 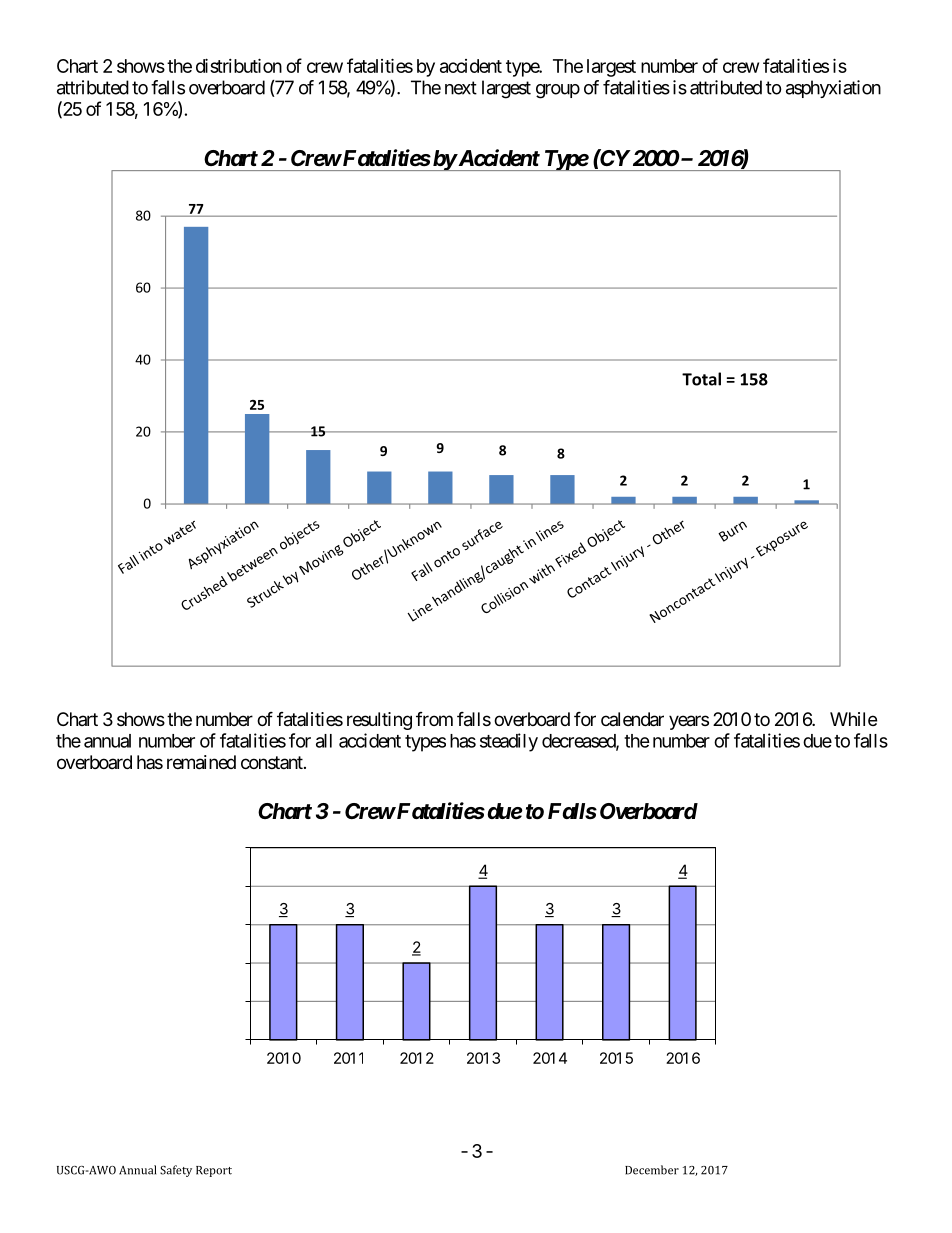 What do you see at coordinates (201, 762) in the page?
I see `remained` at bounding box center [201, 762].
